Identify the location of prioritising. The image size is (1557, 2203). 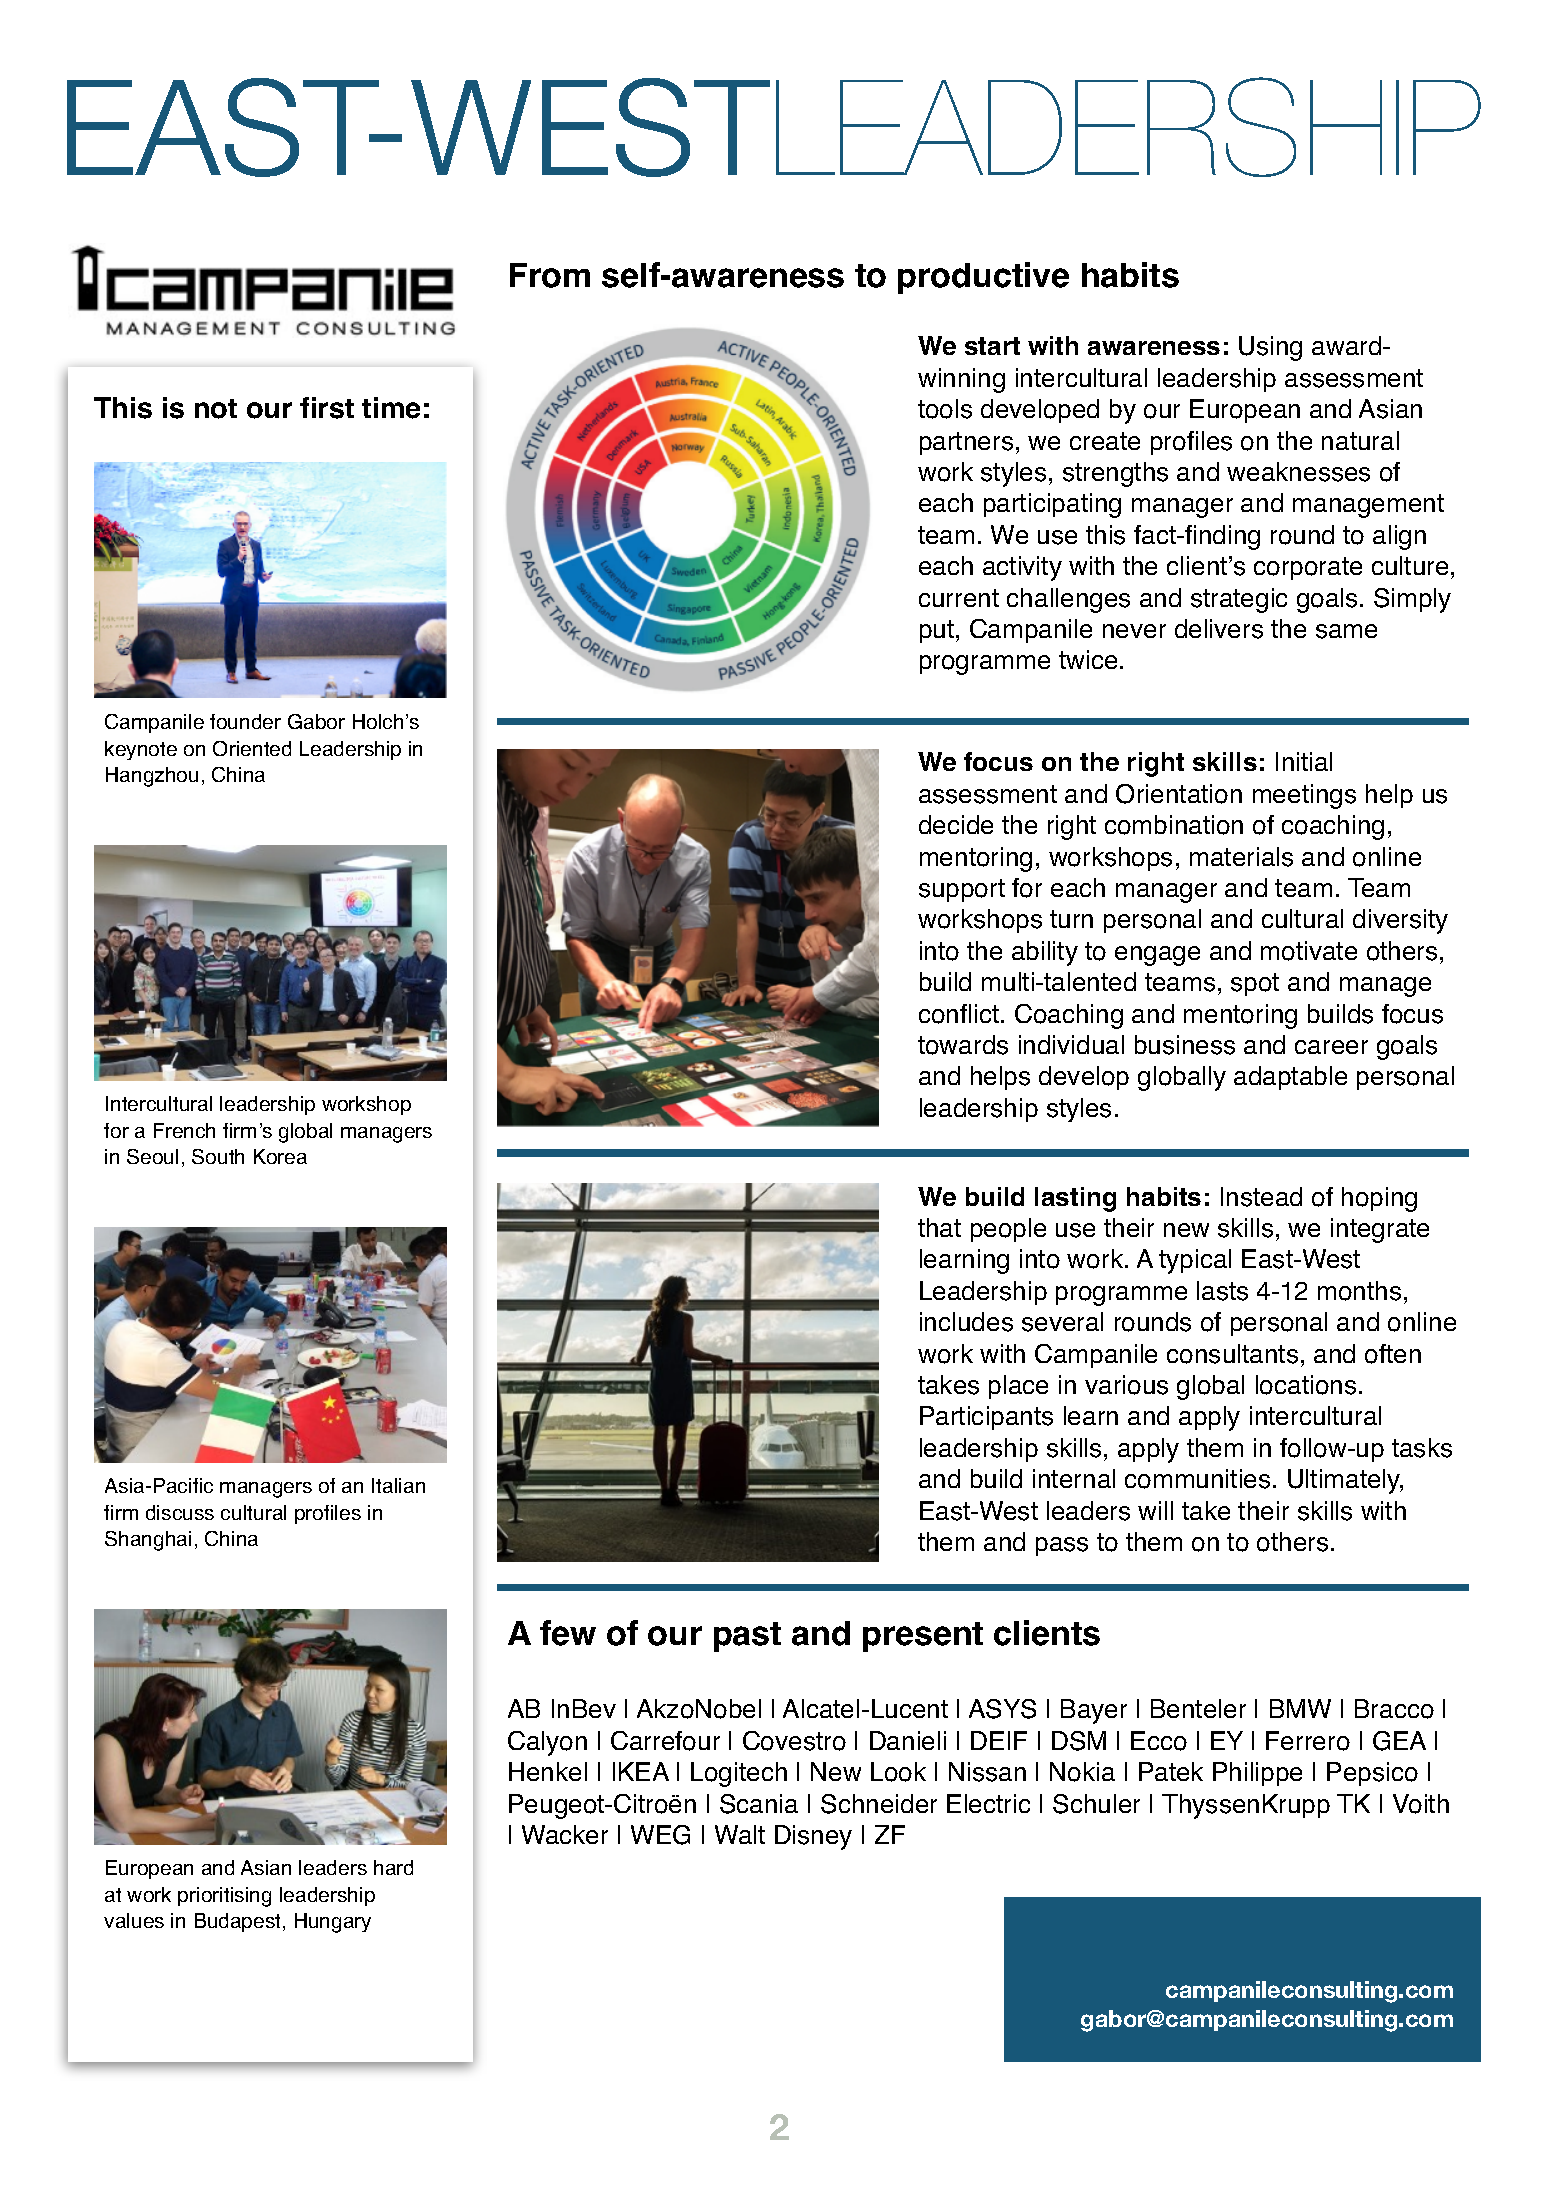
(224, 1897).
